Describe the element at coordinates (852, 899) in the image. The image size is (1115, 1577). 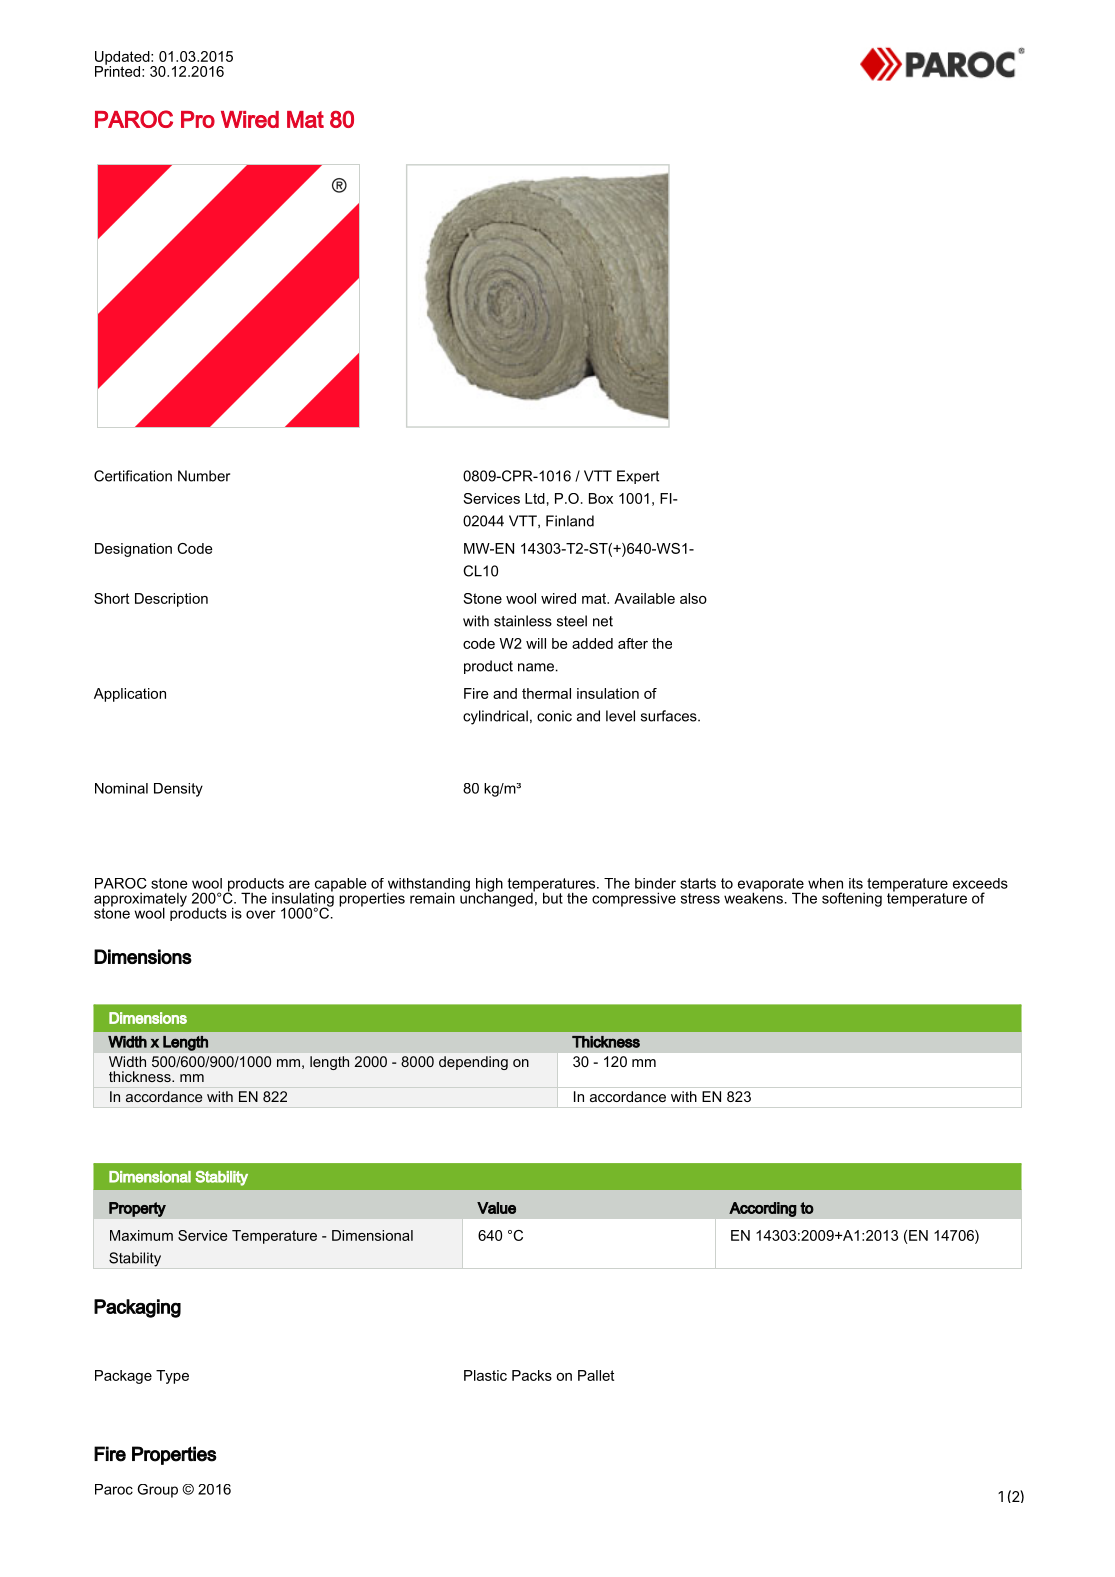
I see `softening` at that location.
